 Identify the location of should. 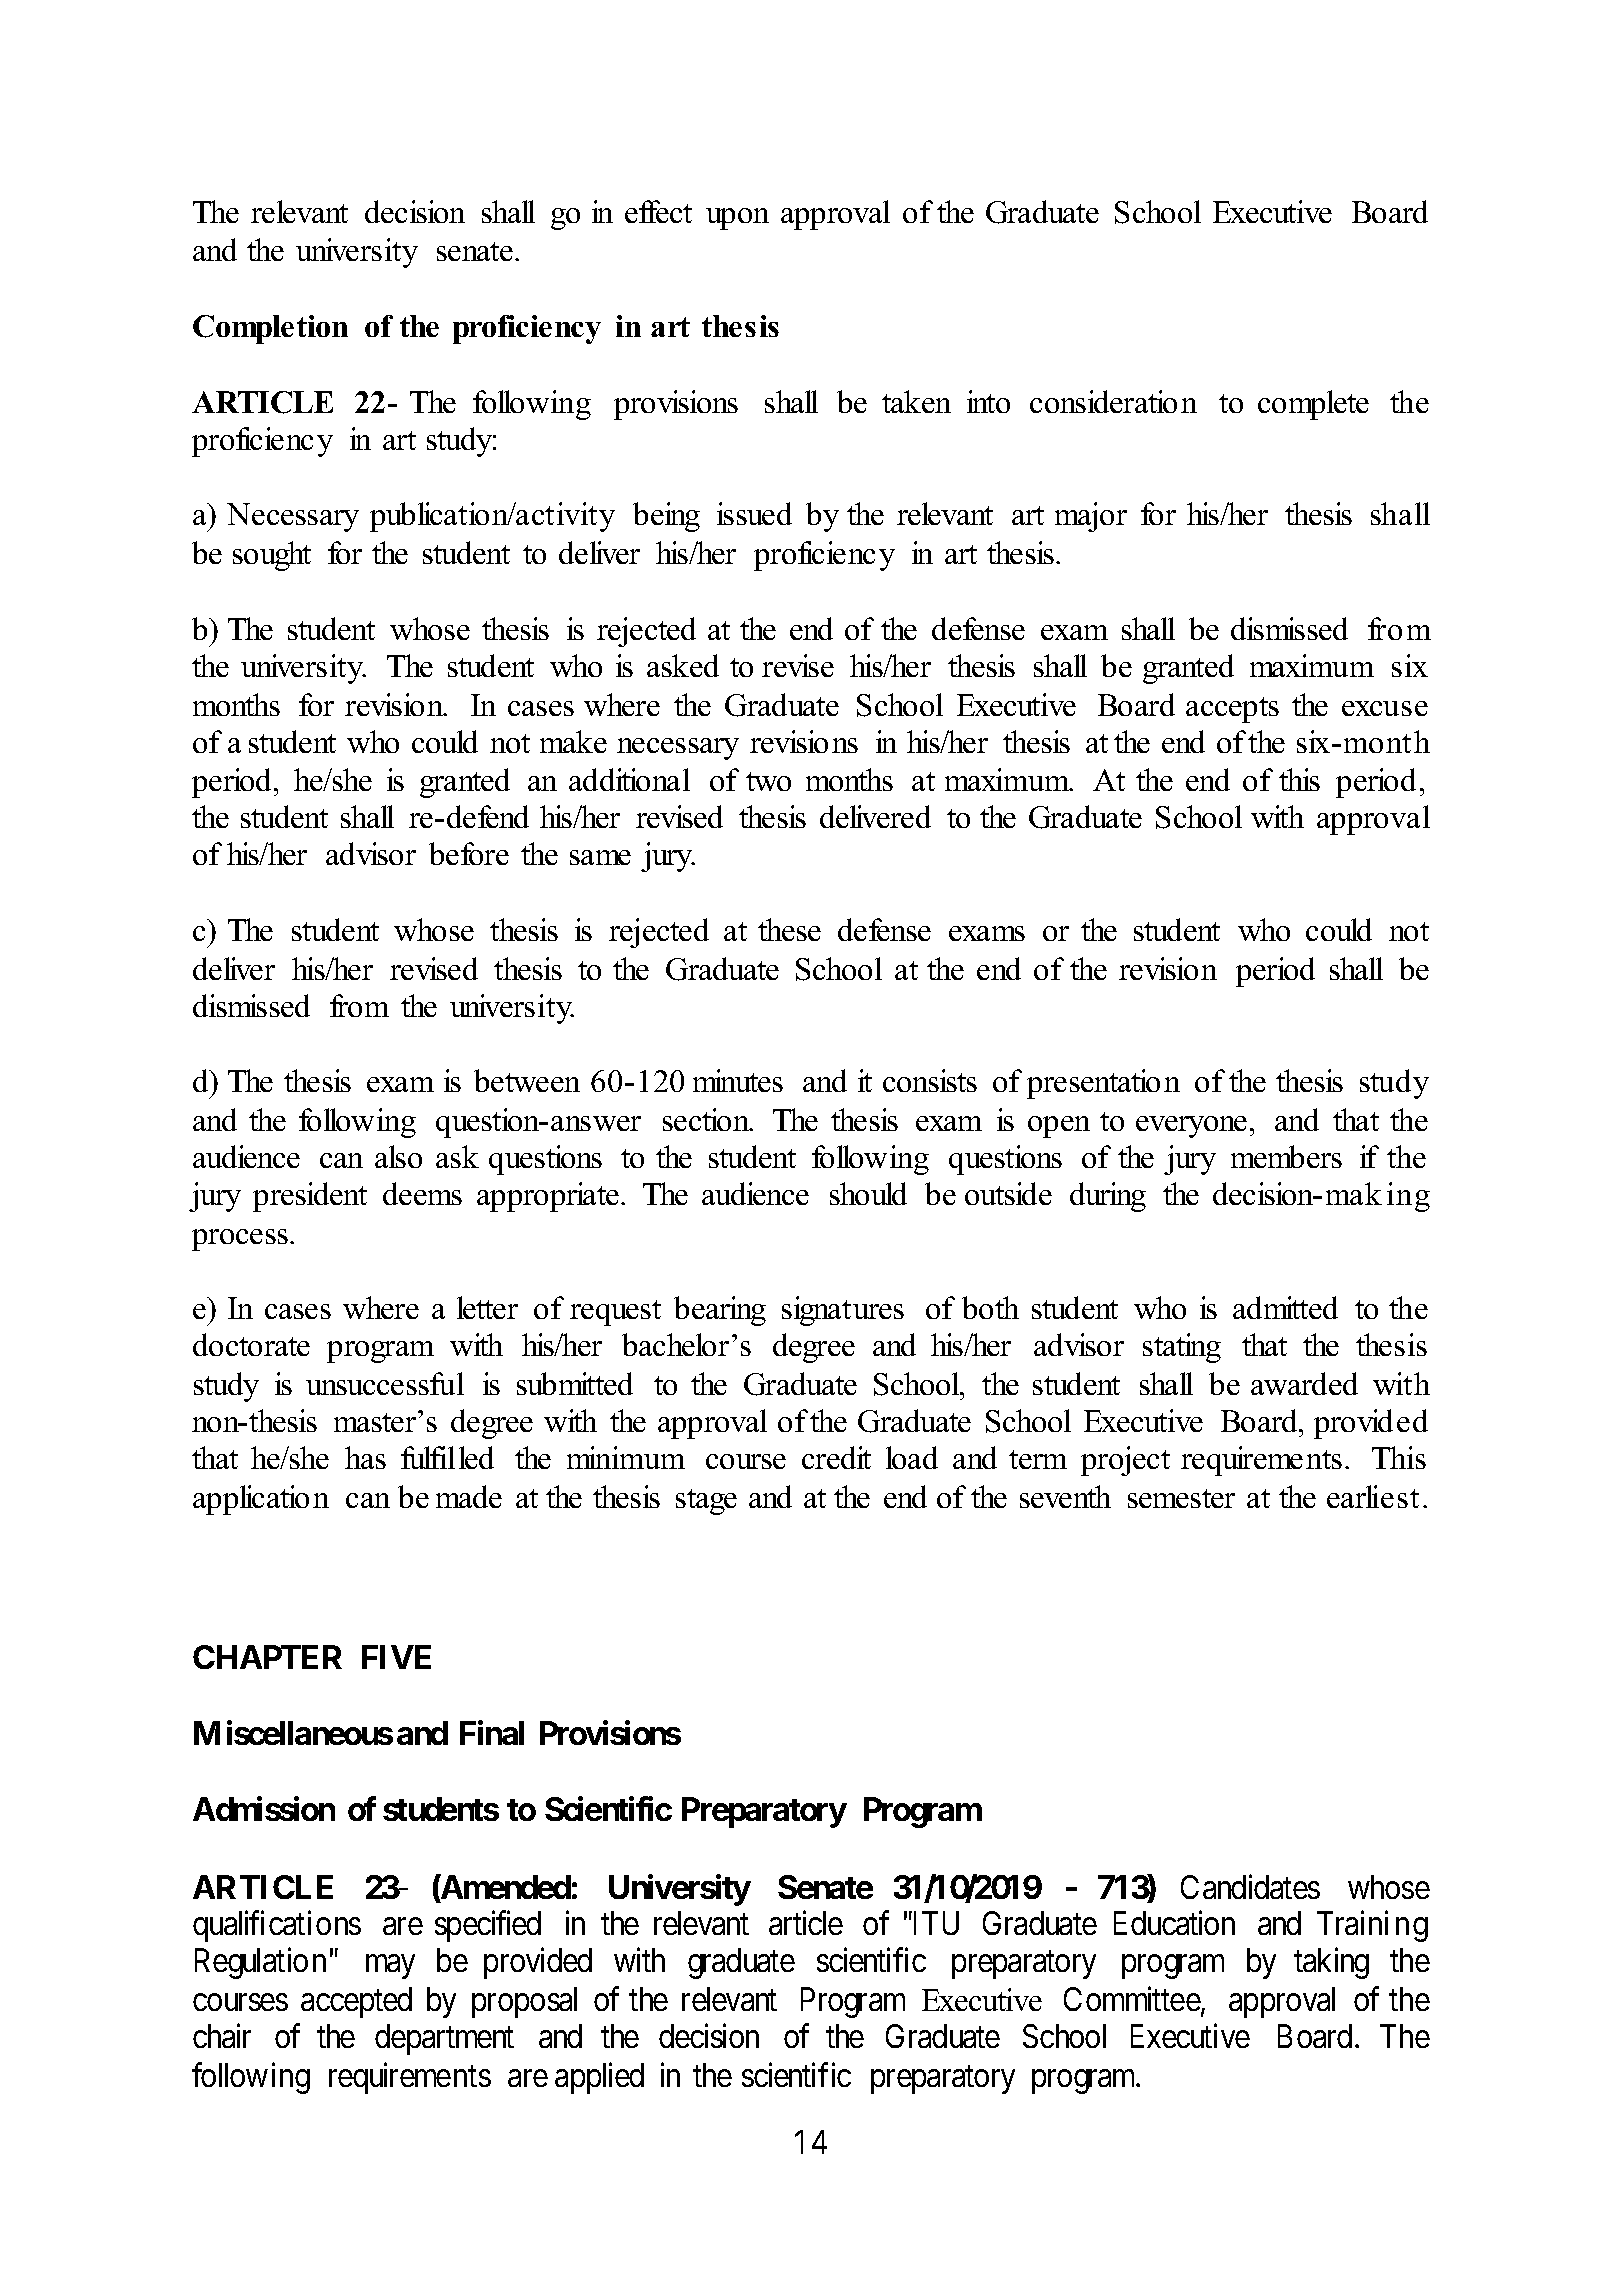
(868, 1193).
